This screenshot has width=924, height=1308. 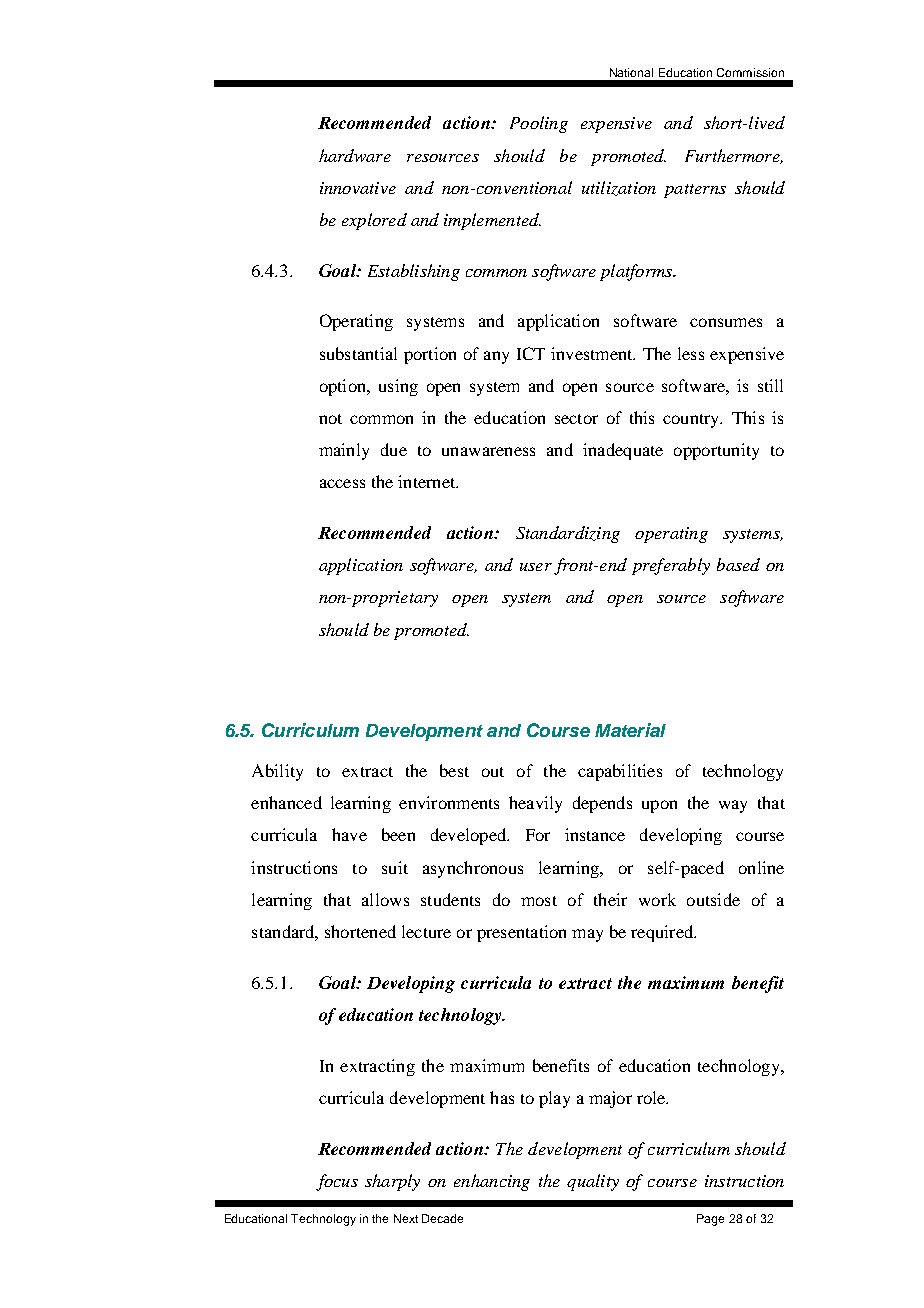 What do you see at coordinates (695, 191) in the screenshot?
I see `patterns` at bounding box center [695, 191].
